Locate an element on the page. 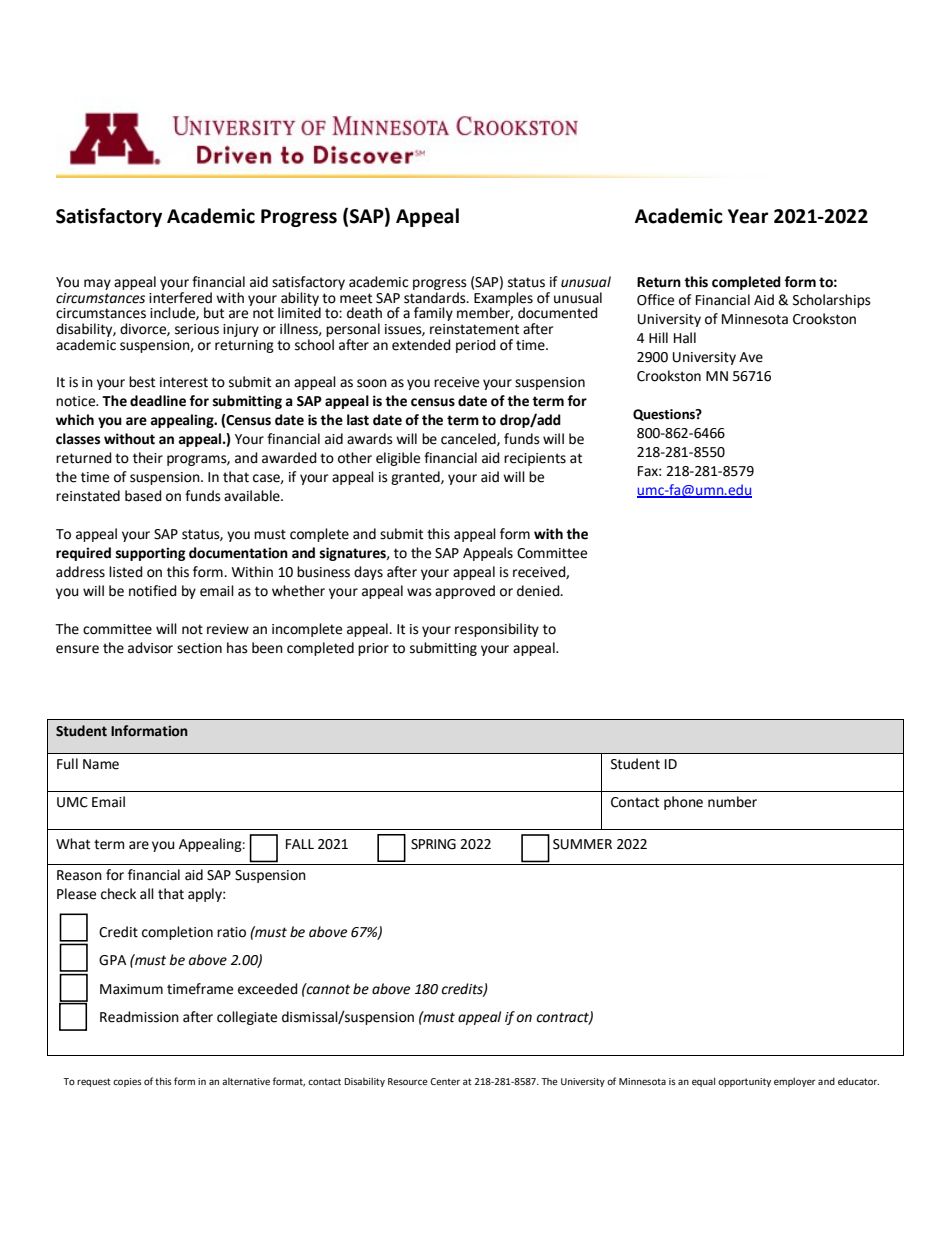  Center is located at coordinates (445, 1081).
